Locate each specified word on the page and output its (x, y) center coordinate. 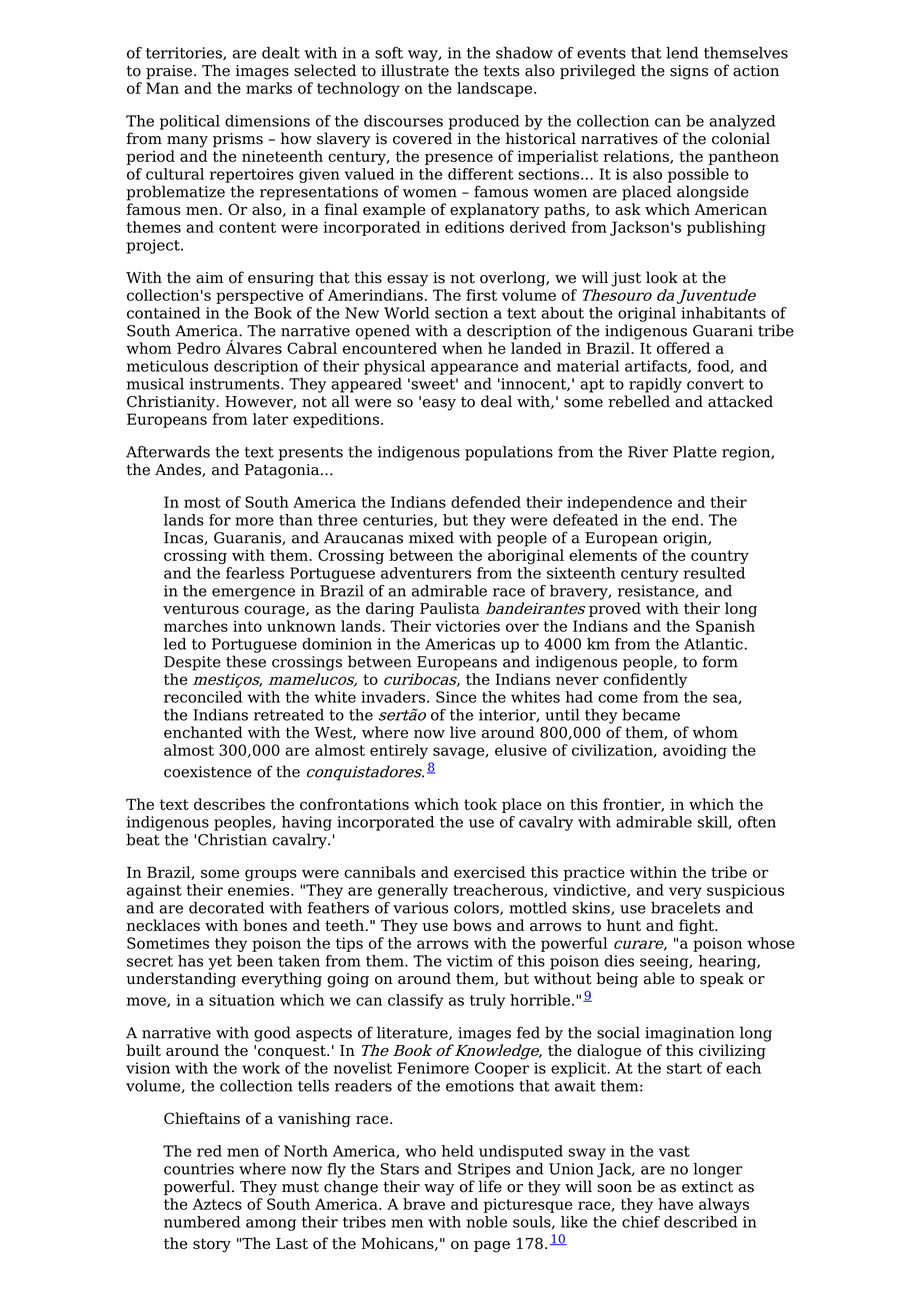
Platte (695, 452)
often (757, 822)
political (190, 122)
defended (486, 502)
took (480, 804)
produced (484, 122)
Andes (179, 470)
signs (689, 72)
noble (487, 1222)
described (700, 1222)
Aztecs (217, 1204)
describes (229, 804)
